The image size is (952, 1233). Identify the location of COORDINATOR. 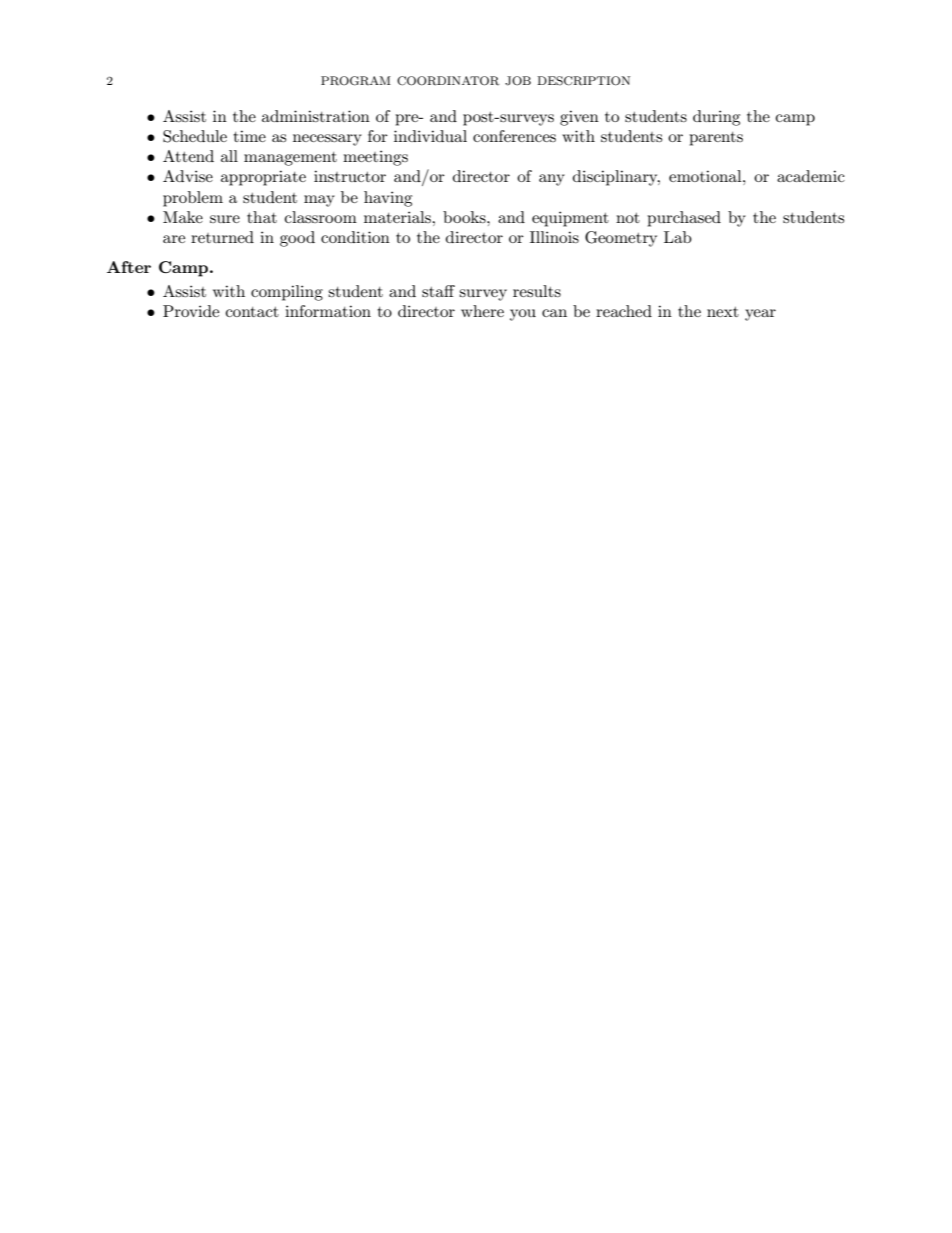
(448, 81).
